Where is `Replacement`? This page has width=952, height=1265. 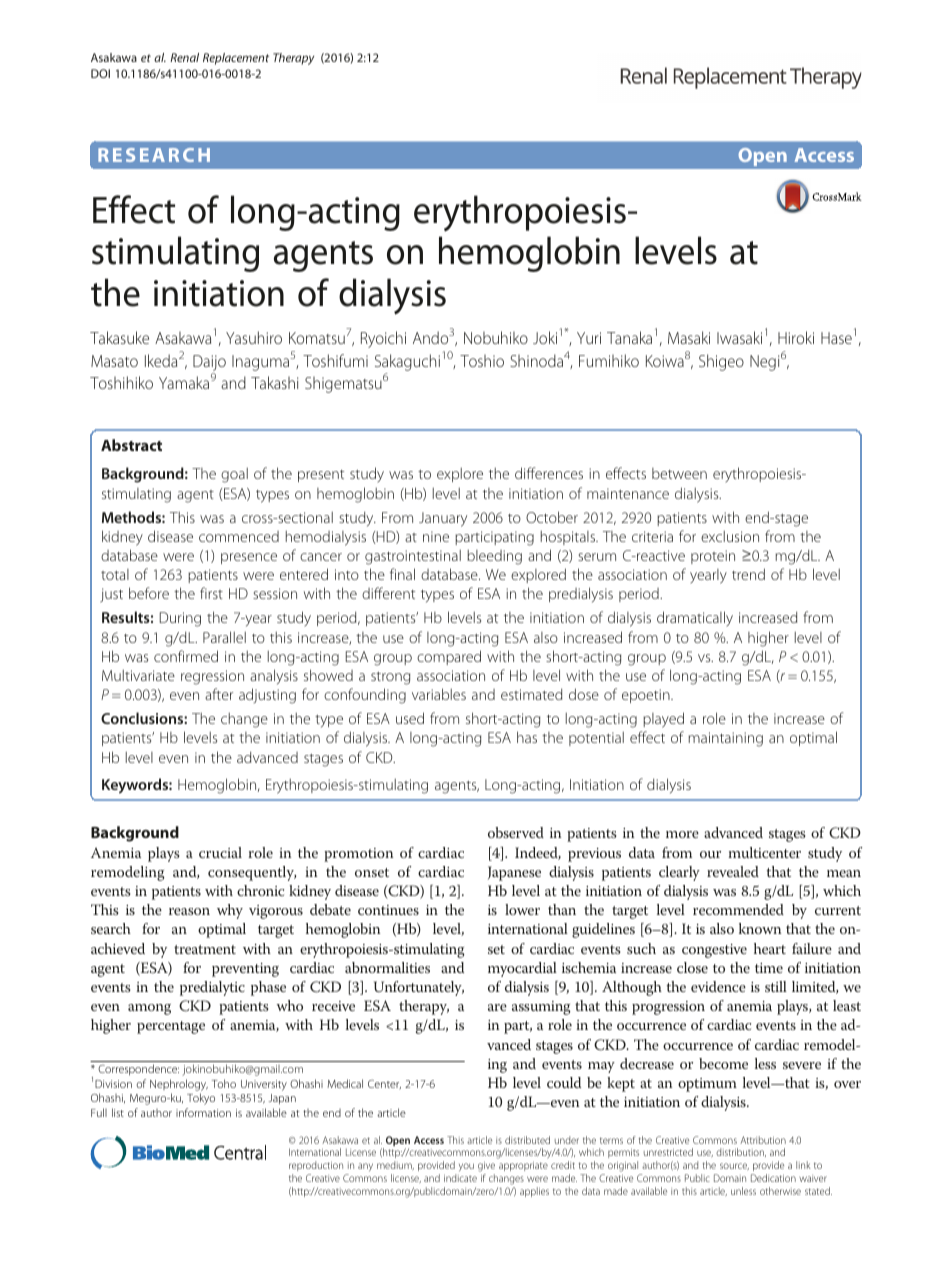
Replacement is located at coordinates (236, 59).
